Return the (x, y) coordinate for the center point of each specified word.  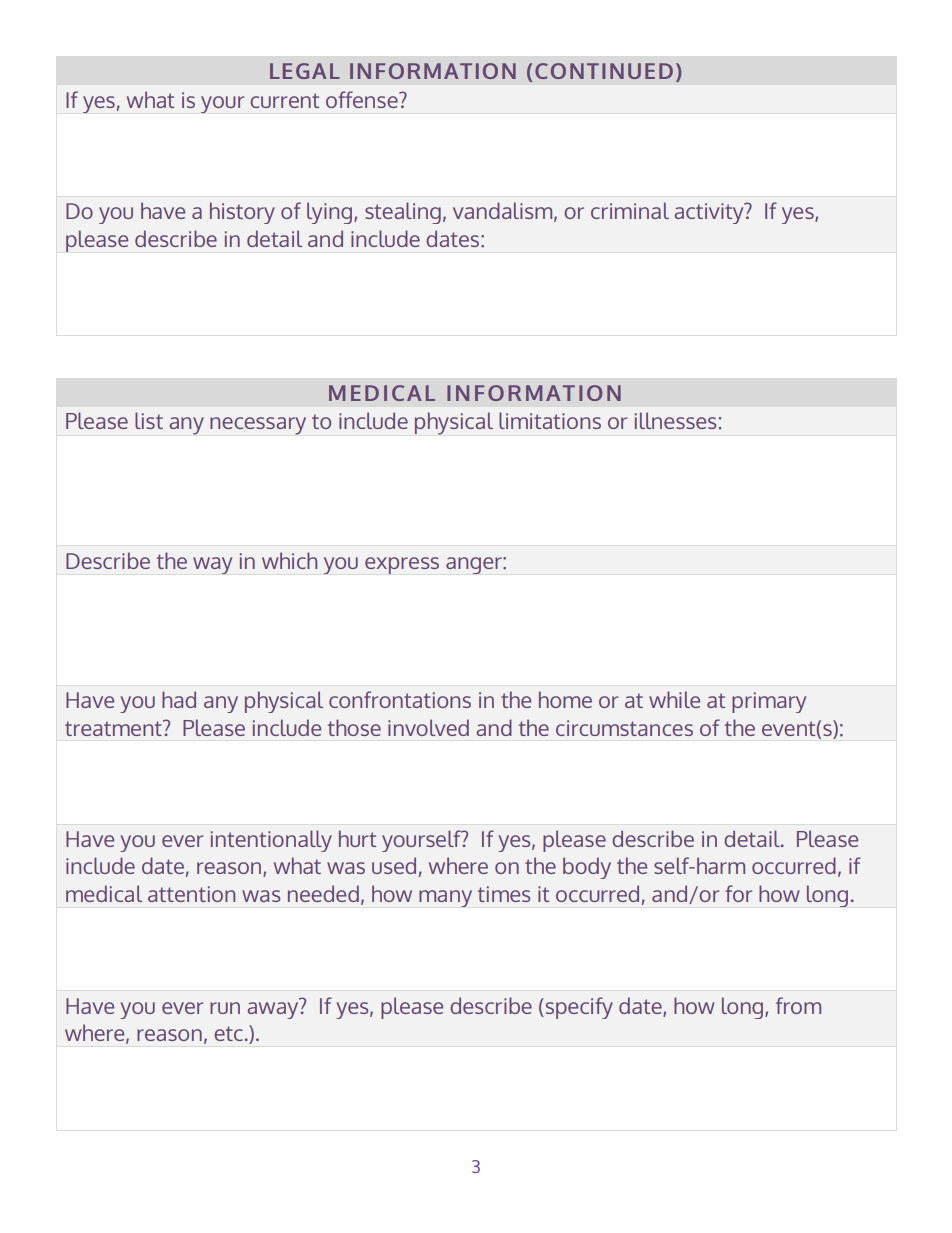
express (402, 565)
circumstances (624, 728)
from (798, 1005)
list (149, 420)
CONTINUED (604, 71)
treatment (114, 728)
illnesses (675, 420)
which (289, 560)
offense (363, 99)
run (225, 1008)
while (674, 699)
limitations (550, 420)
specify (578, 1008)
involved (428, 727)
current (284, 100)
